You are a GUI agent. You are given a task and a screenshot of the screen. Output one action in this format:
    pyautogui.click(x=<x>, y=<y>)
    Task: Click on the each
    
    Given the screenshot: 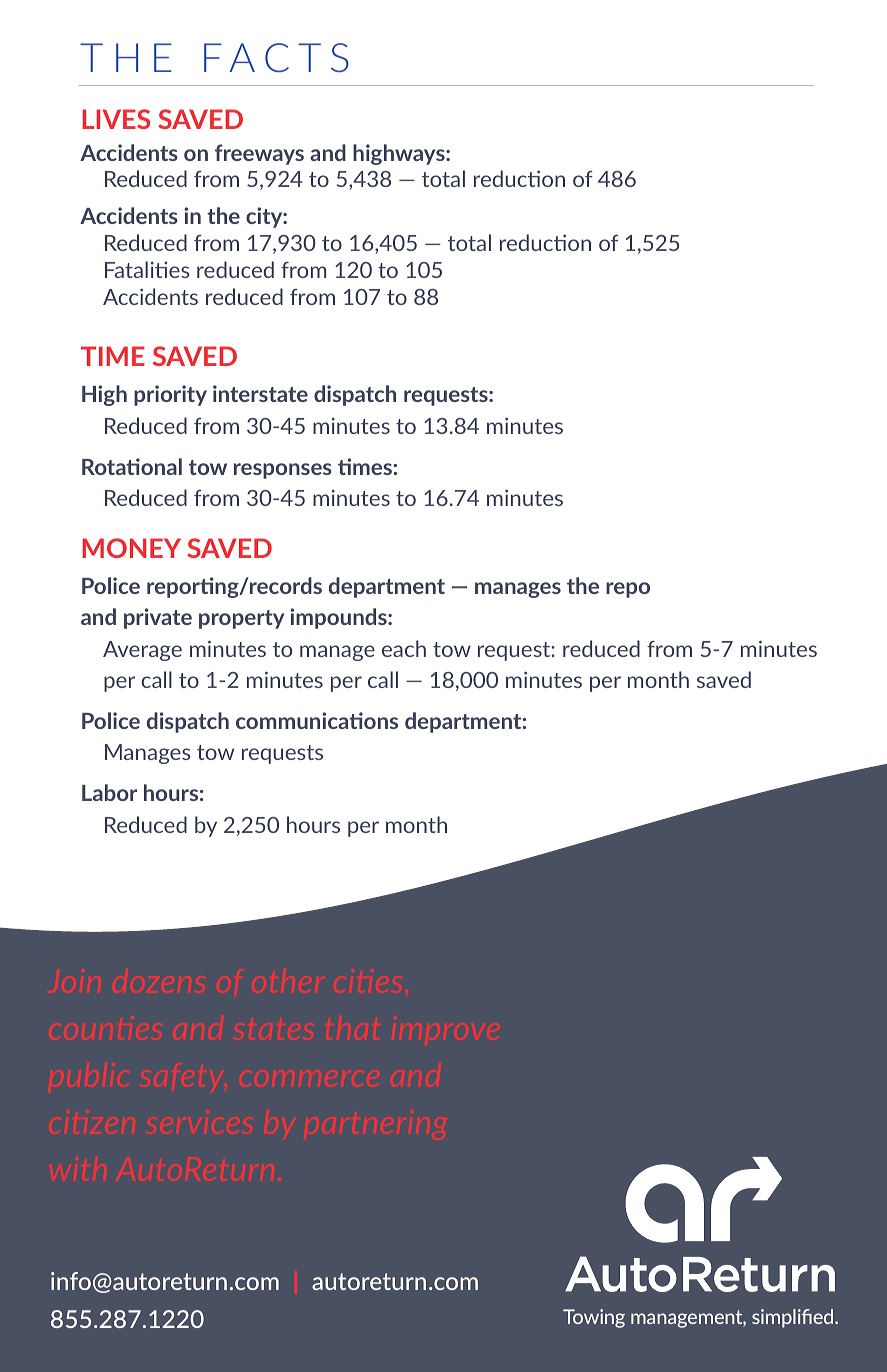 What is the action you would take?
    pyautogui.click(x=404, y=648)
